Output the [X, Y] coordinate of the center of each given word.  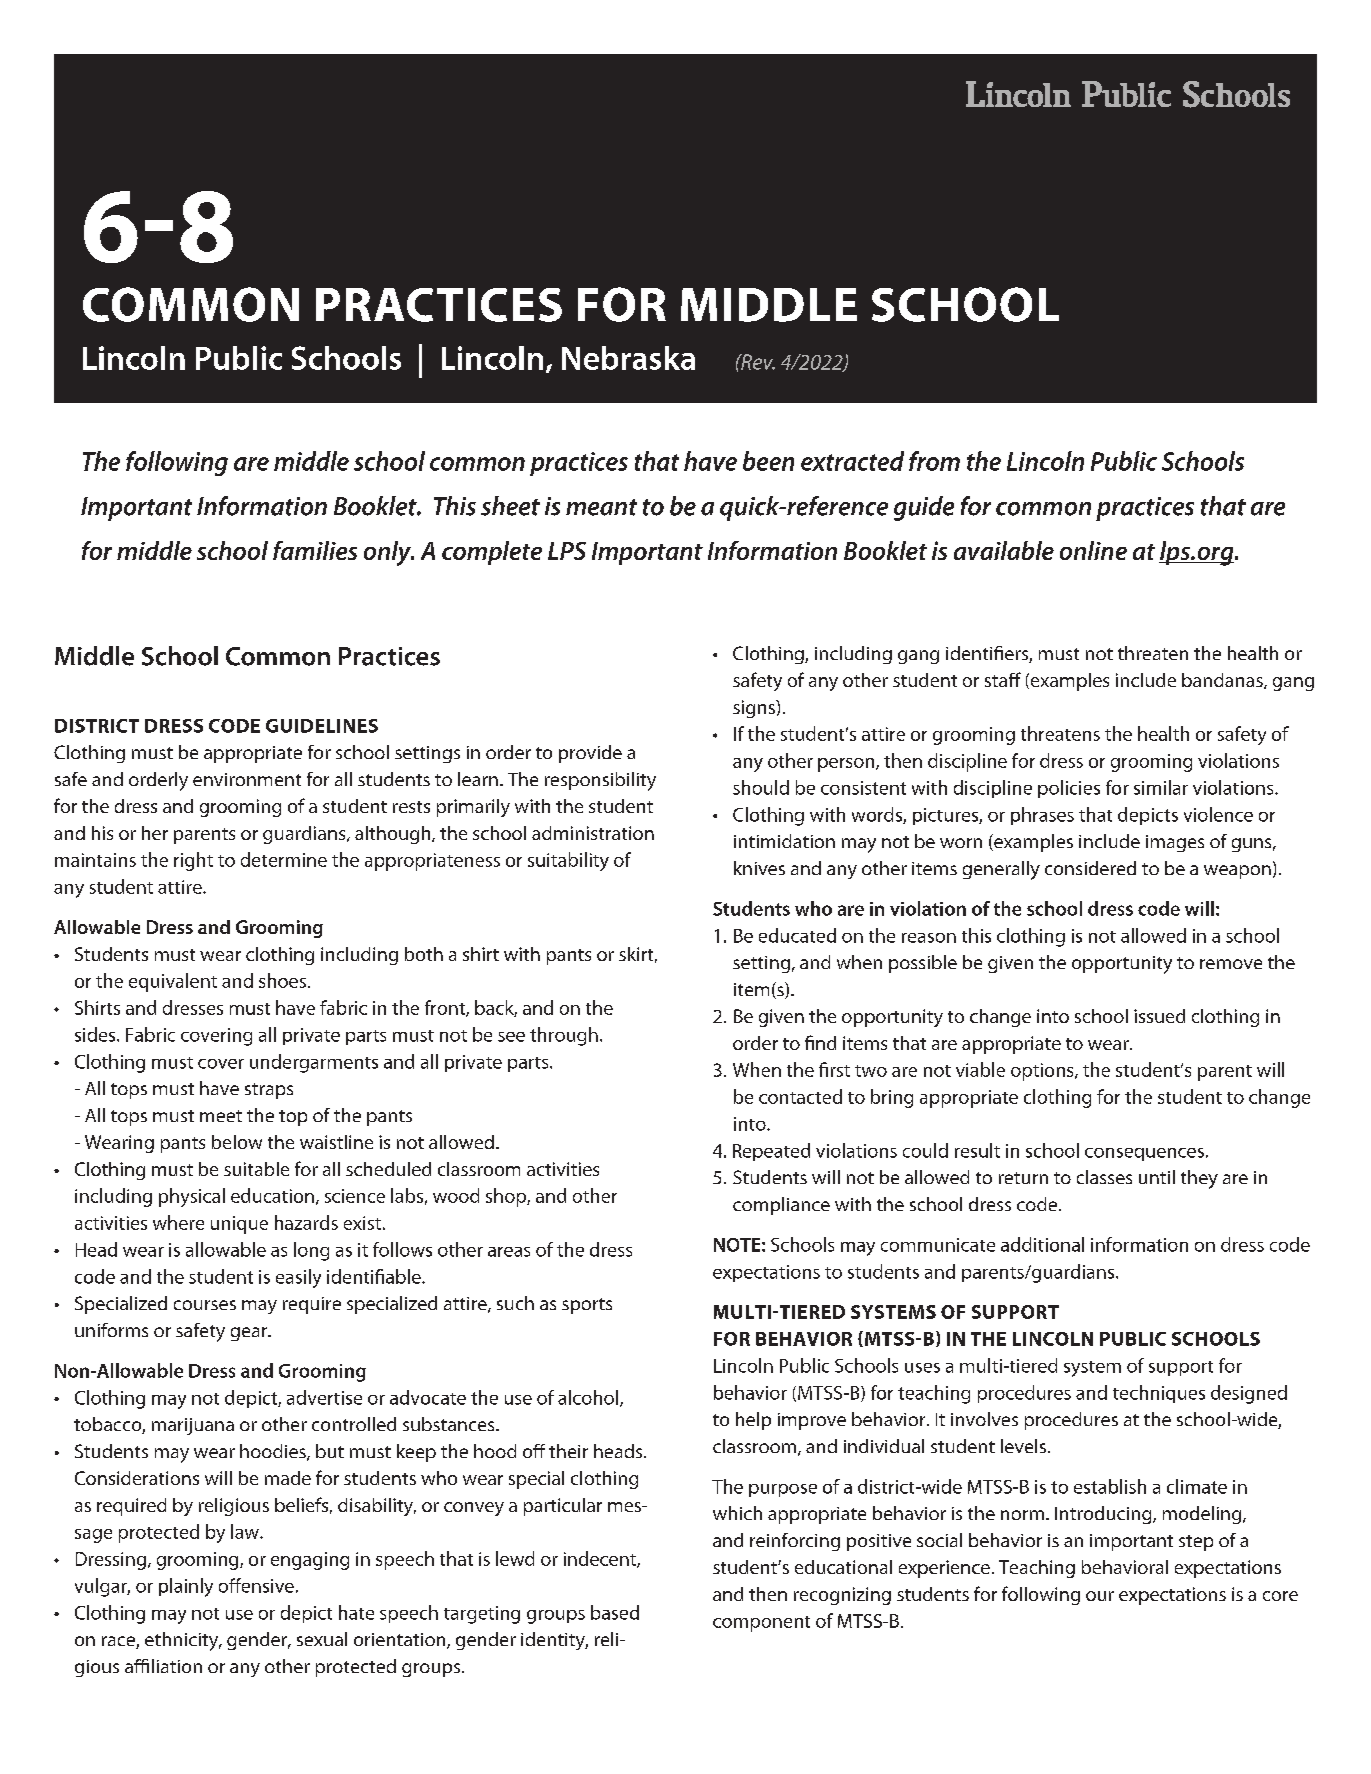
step [1196, 1543]
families [315, 550]
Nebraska [628, 358]
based [615, 1612]
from [934, 461]
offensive [256, 1585]
